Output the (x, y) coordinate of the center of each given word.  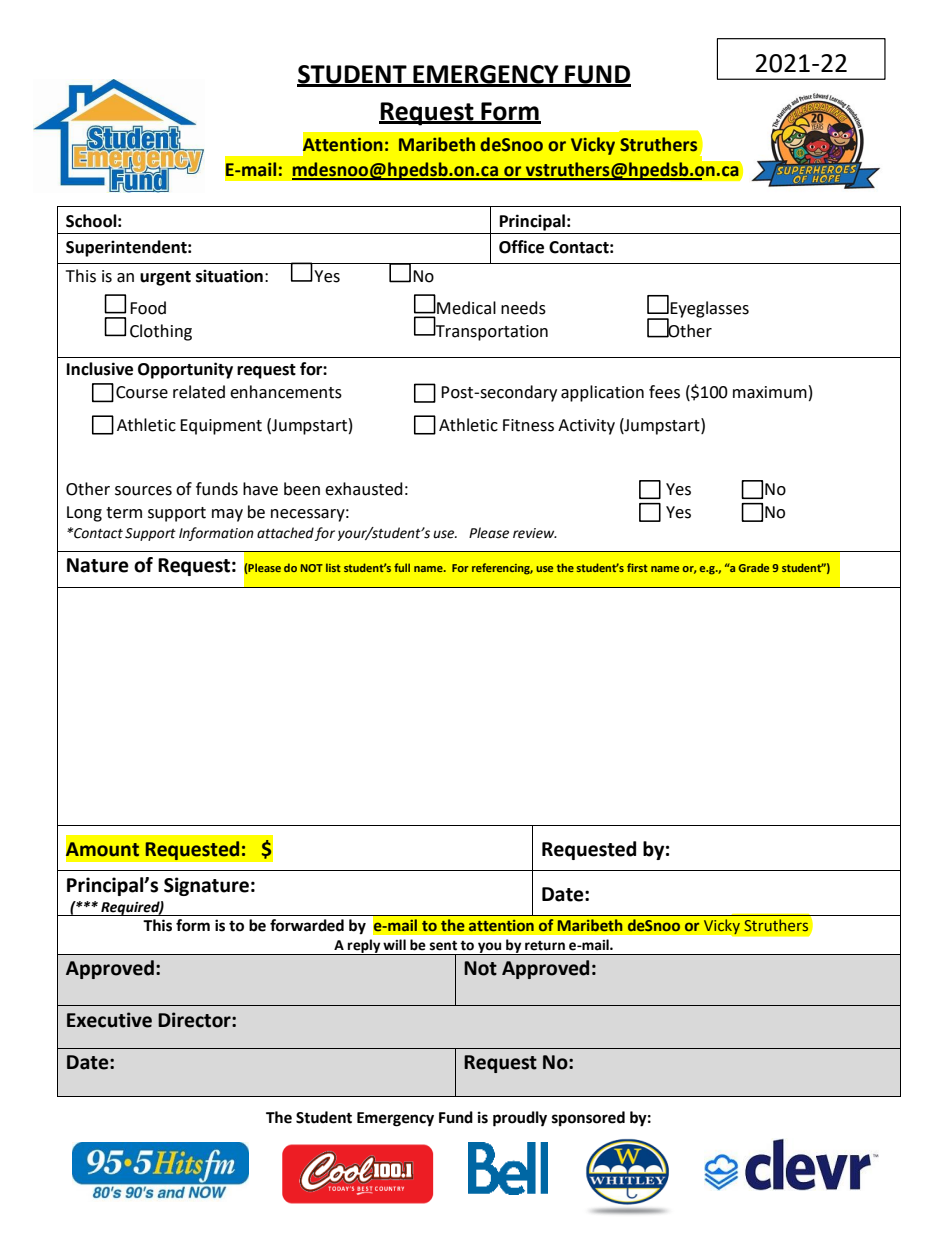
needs (523, 308)
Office (521, 247)
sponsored (588, 1119)
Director (195, 1020)
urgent (165, 278)
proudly (520, 1119)
